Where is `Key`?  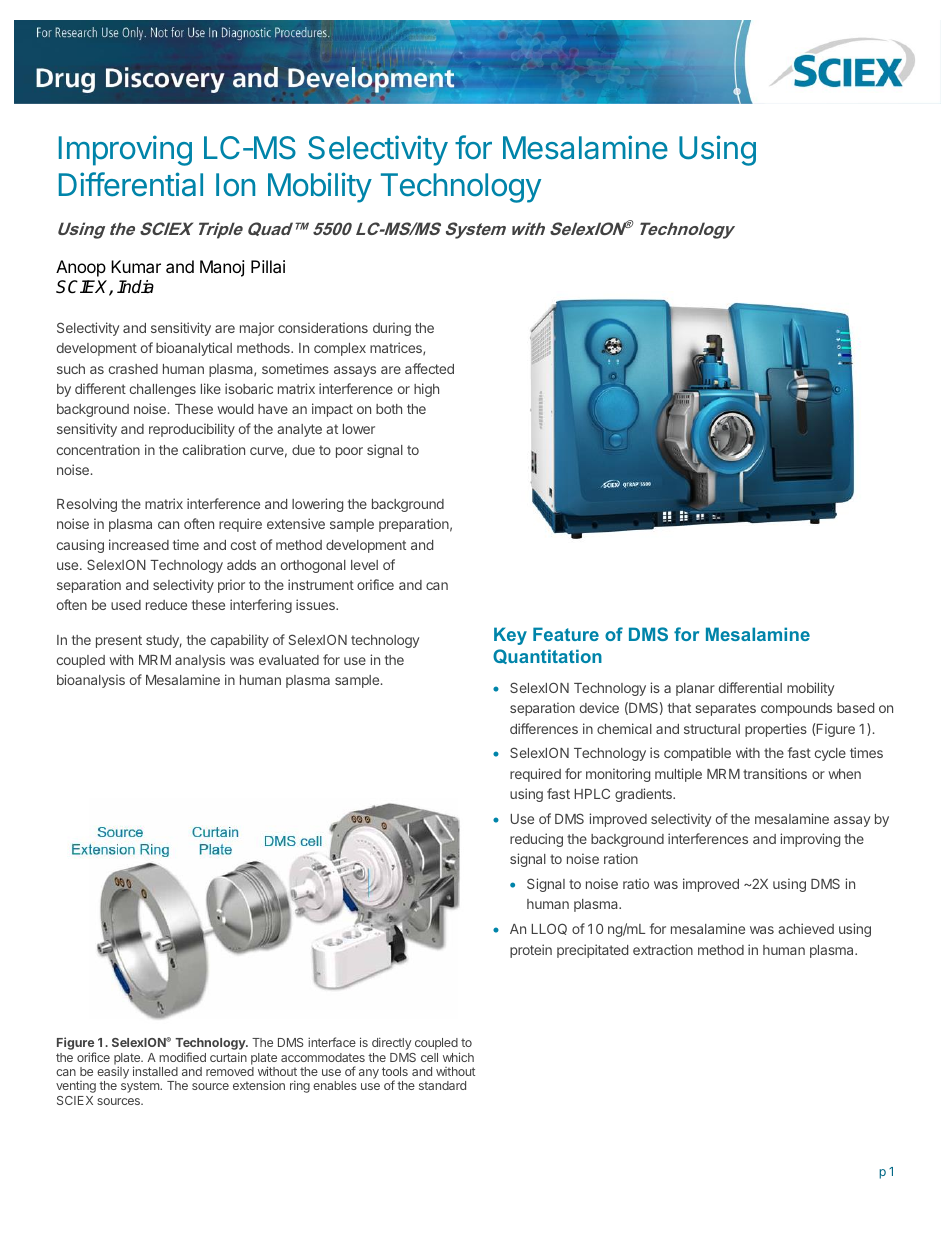
Key is located at coordinates (510, 636).
